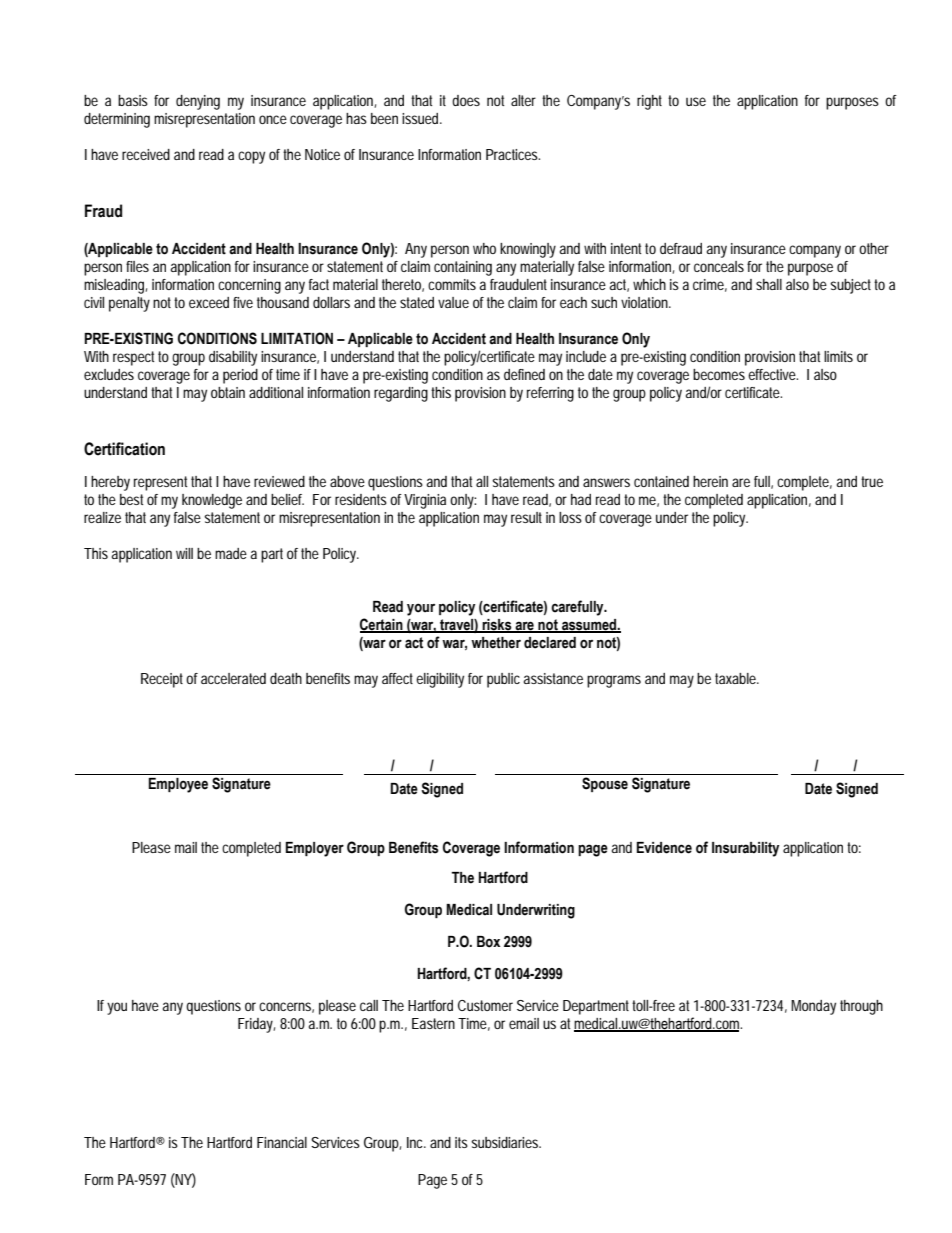 The height and width of the screenshot is (1233, 952). What do you see at coordinates (745, 849) in the screenshot?
I see `Insurability` at bounding box center [745, 849].
